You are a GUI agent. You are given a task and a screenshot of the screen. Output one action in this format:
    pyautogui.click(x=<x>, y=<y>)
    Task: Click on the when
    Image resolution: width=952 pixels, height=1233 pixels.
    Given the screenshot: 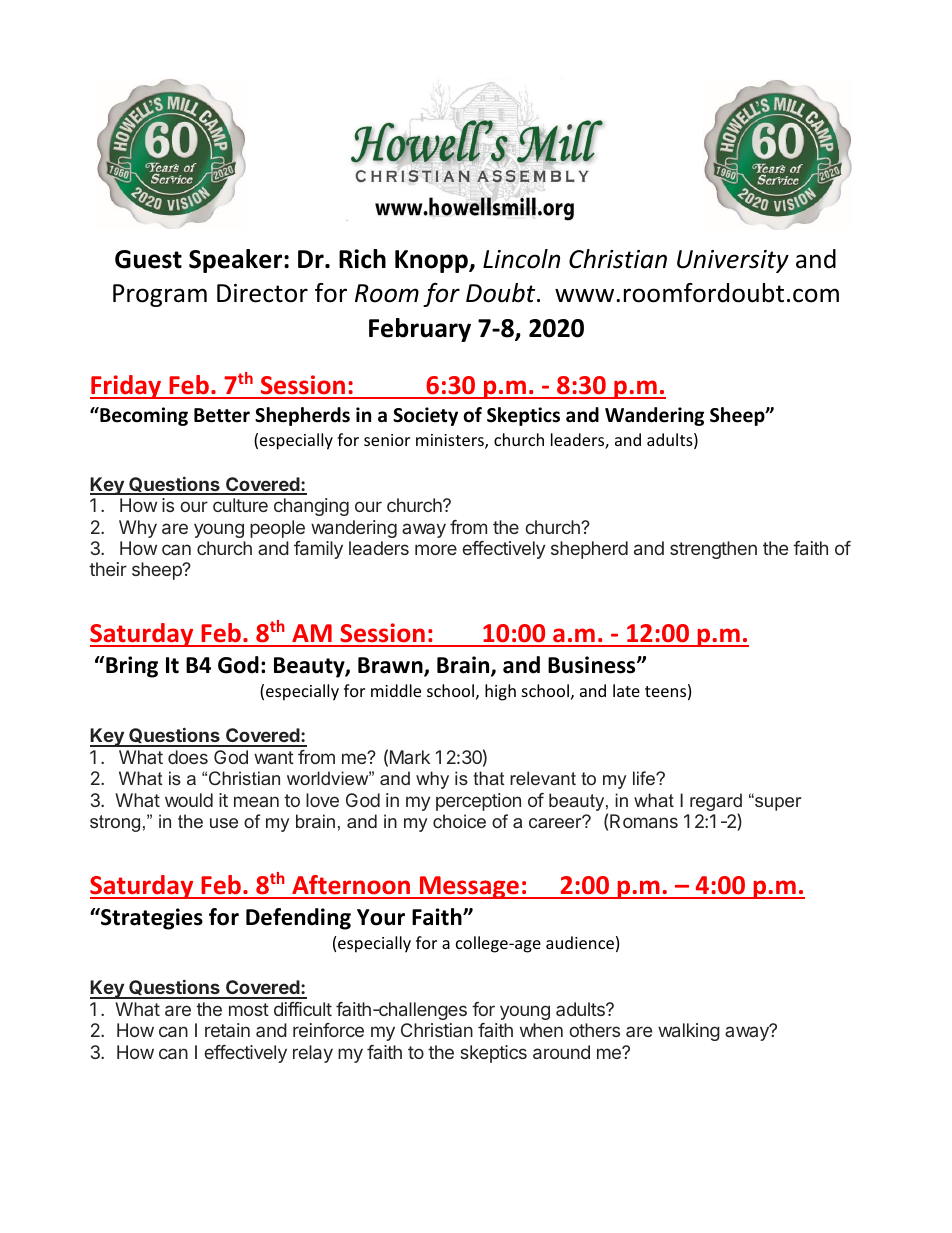 What is the action you would take?
    pyautogui.click(x=541, y=1030)
